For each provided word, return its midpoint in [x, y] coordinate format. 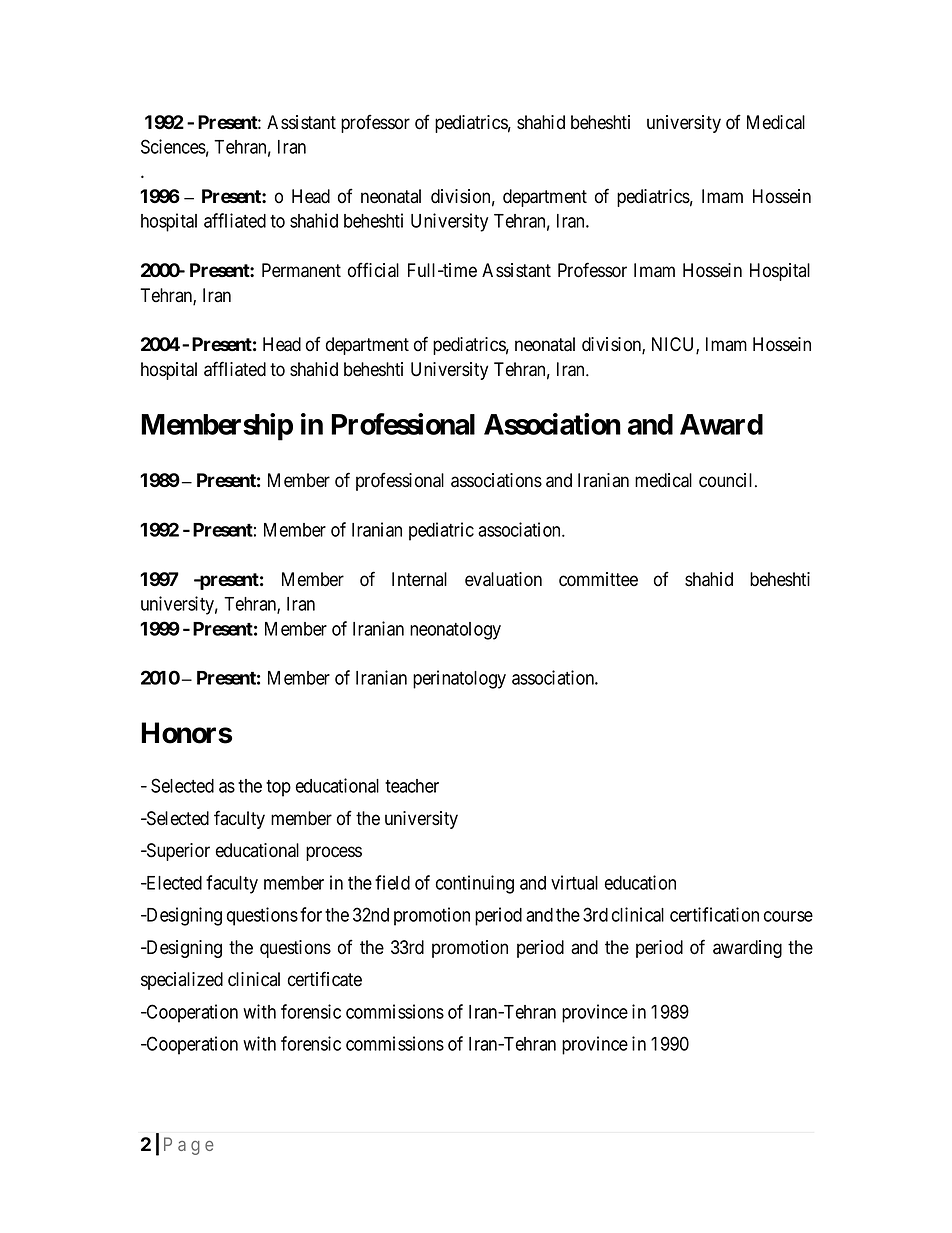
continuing [475, 884]
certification [714, 914]
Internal [419, 579]
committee [598, 579]
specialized [182, 981]
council [727, 480]
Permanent [301, 270]
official [373, 270]
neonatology [455, 631]
